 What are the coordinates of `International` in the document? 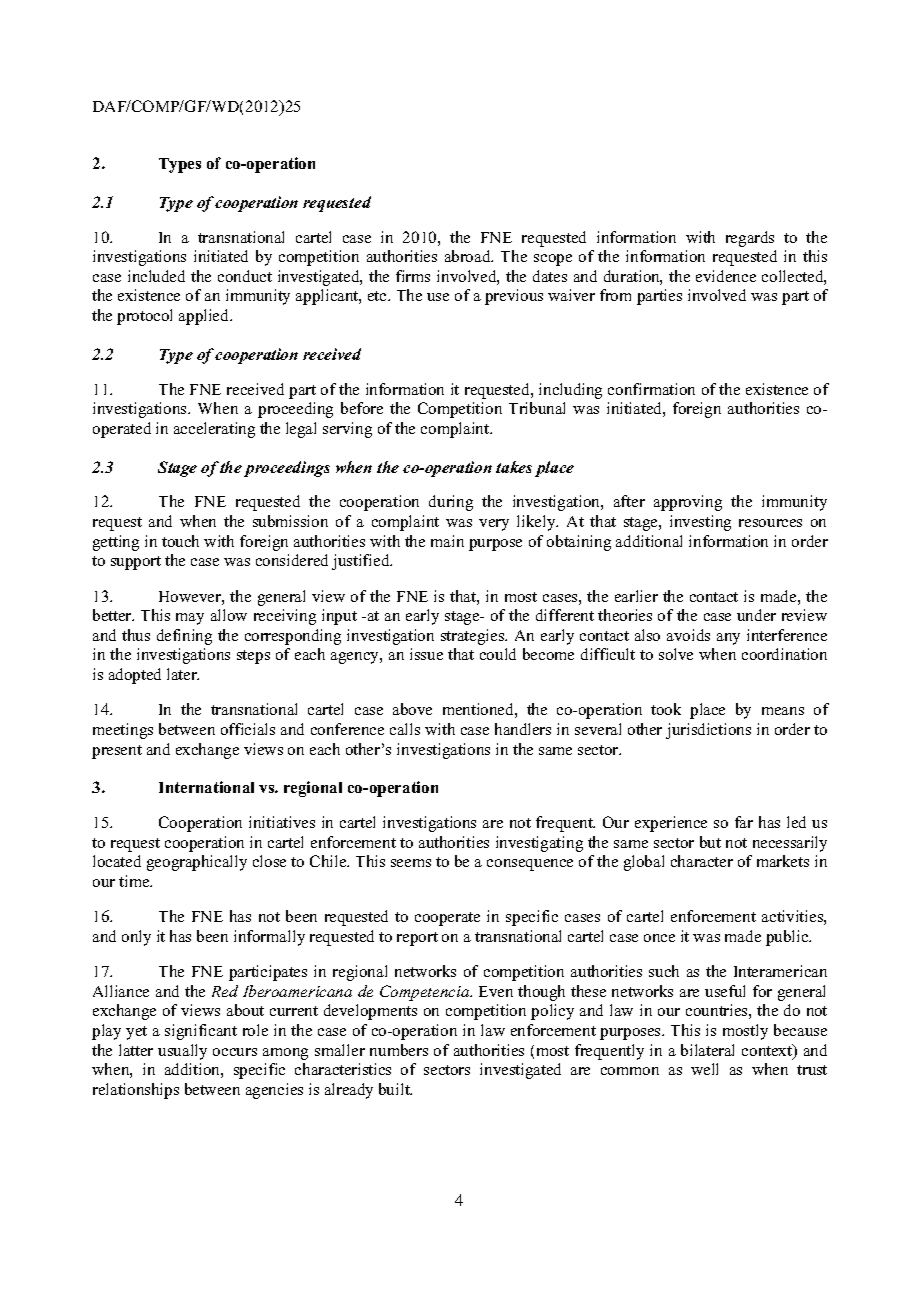 It's located at (206, 787).
